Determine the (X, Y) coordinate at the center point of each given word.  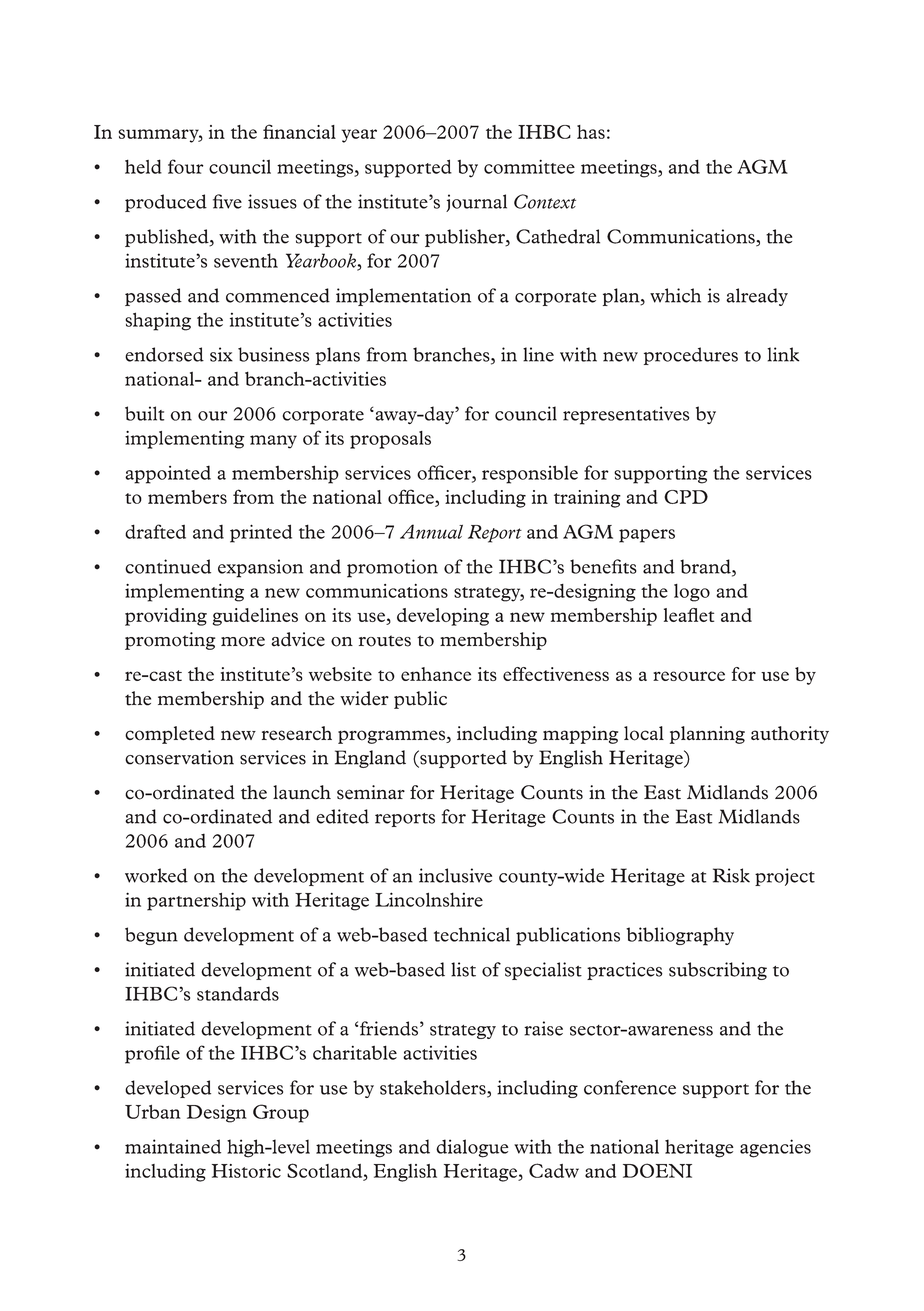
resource (689, 676)
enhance (436, 674)
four (186, 166)
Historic (246, 1171)
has (591, 132)
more (243, 642)
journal (476, 203)
